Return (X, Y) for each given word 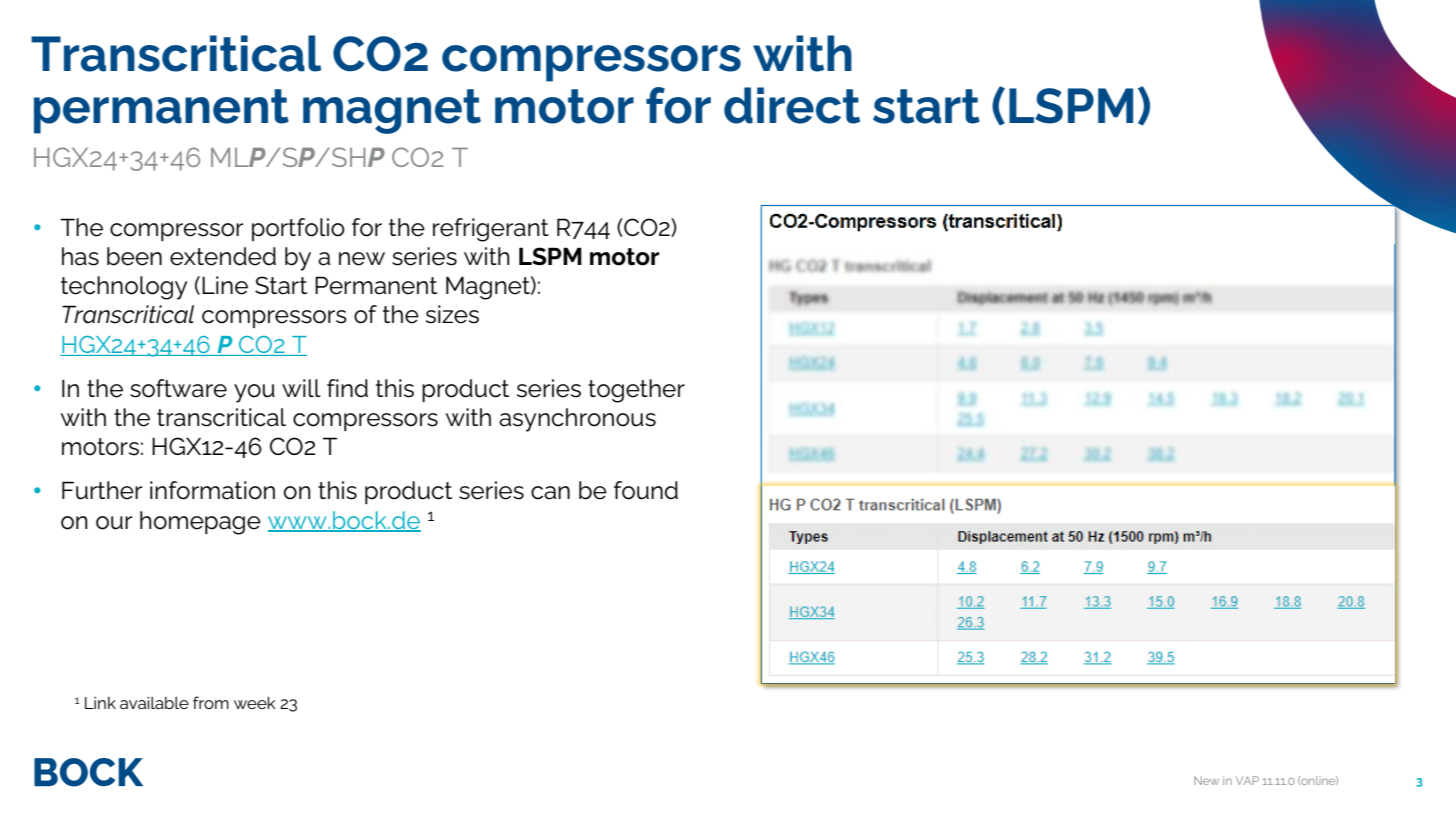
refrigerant (491, 230)
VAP (1247, 780)
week (254, 702)
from (211, 702)
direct (792, 105)
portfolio (298, 229)
